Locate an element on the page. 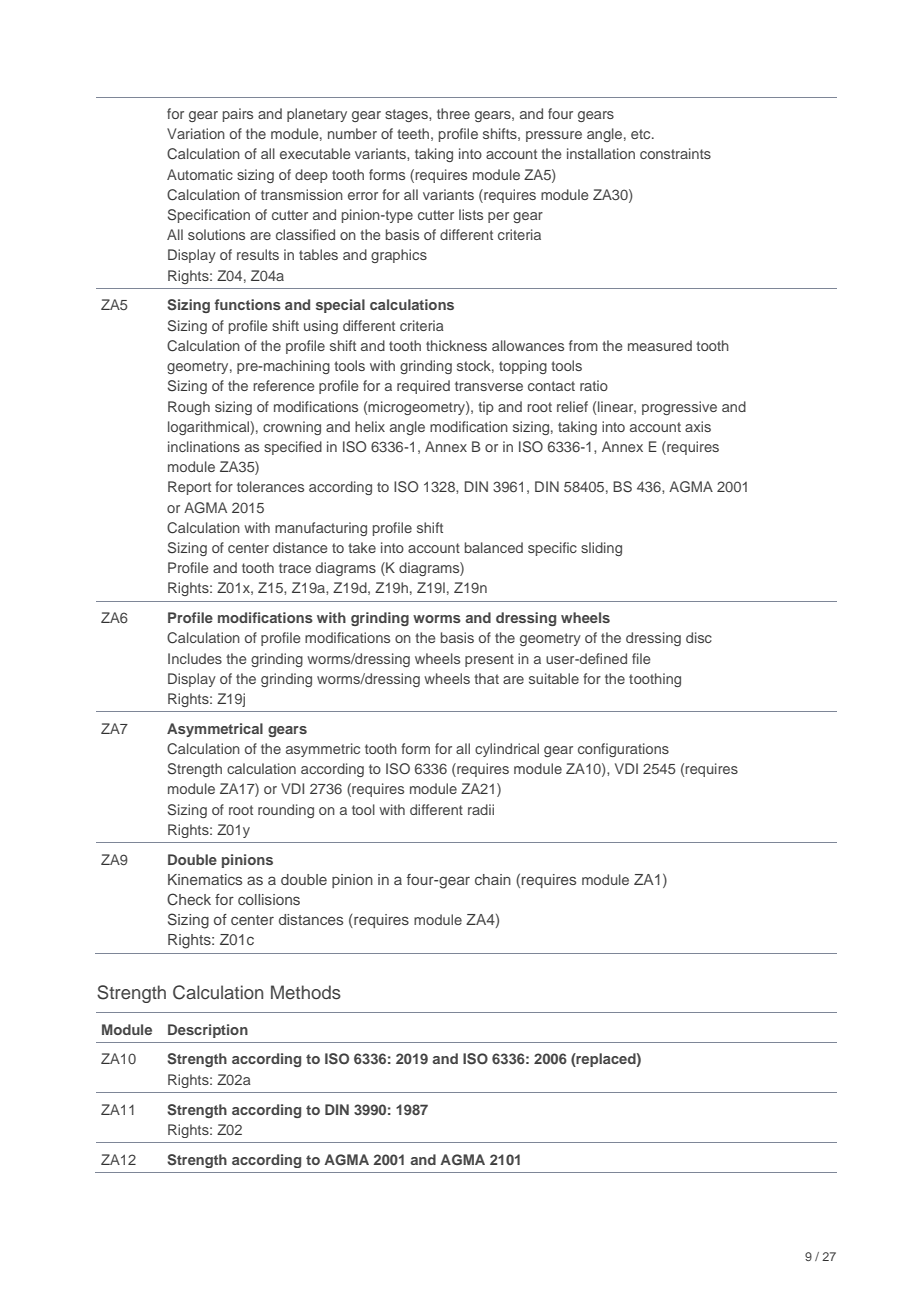 The image size is (924, 1308). Includes is located at coordinates (195, 658).
